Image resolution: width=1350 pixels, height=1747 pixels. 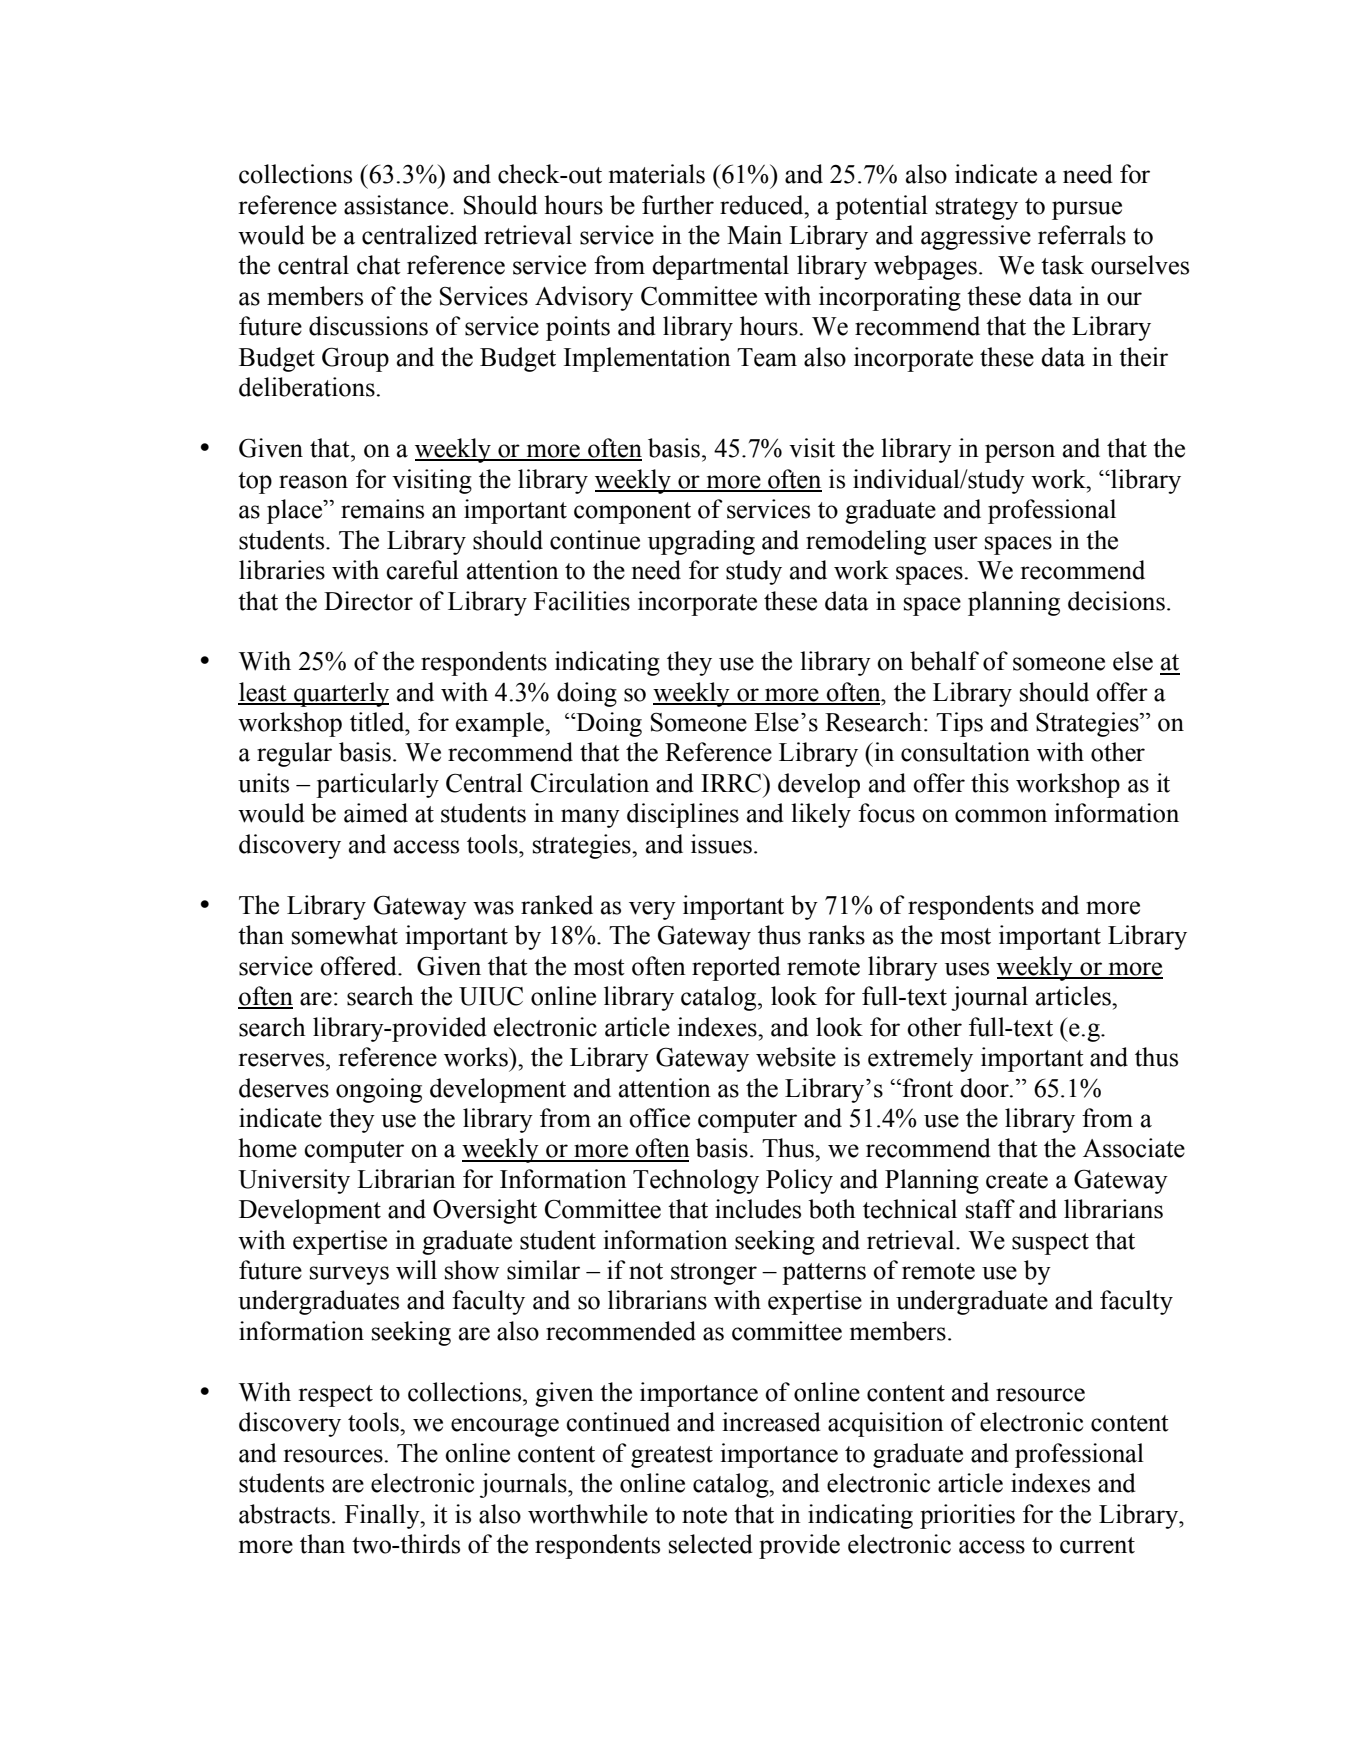 What do you see at coordinates (678, 205) in the screenshot?
I see `further` at bounding box center [678, 205].
